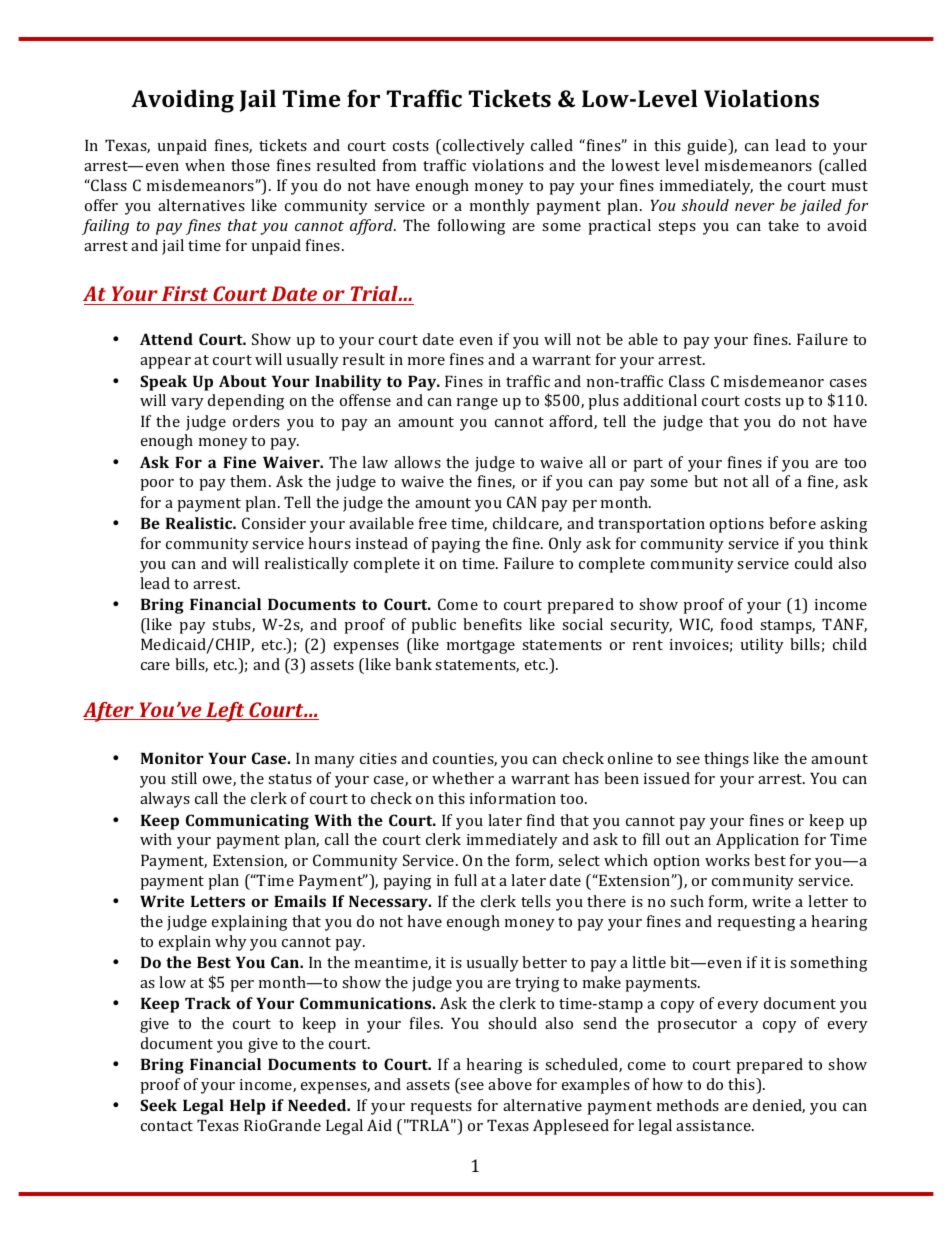 This image has height=1233, width=952. Describe the element at coordinates (441, 1108) in the image. I see `requests` at that location.
